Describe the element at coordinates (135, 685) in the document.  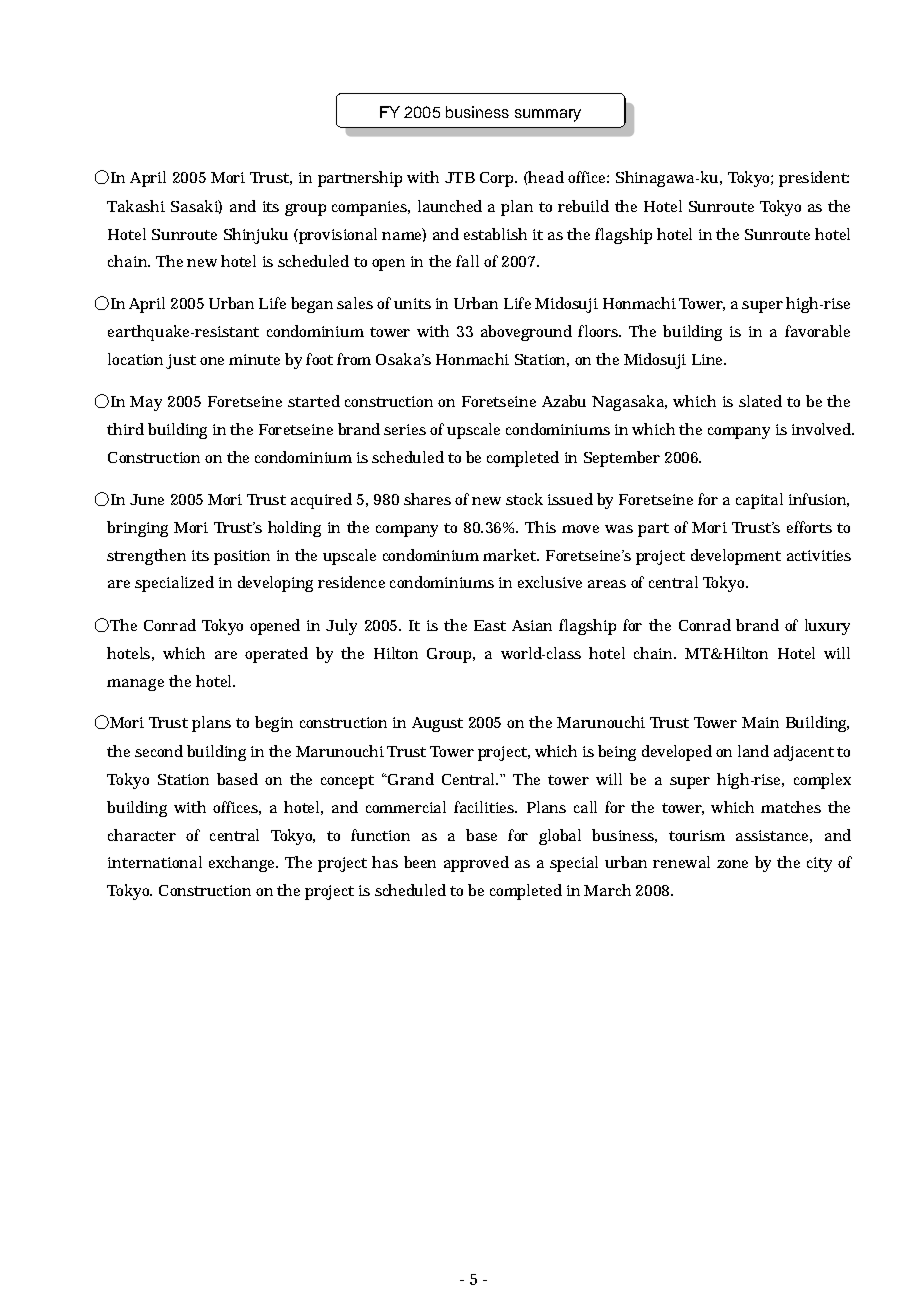
I see `manage` at that location.
